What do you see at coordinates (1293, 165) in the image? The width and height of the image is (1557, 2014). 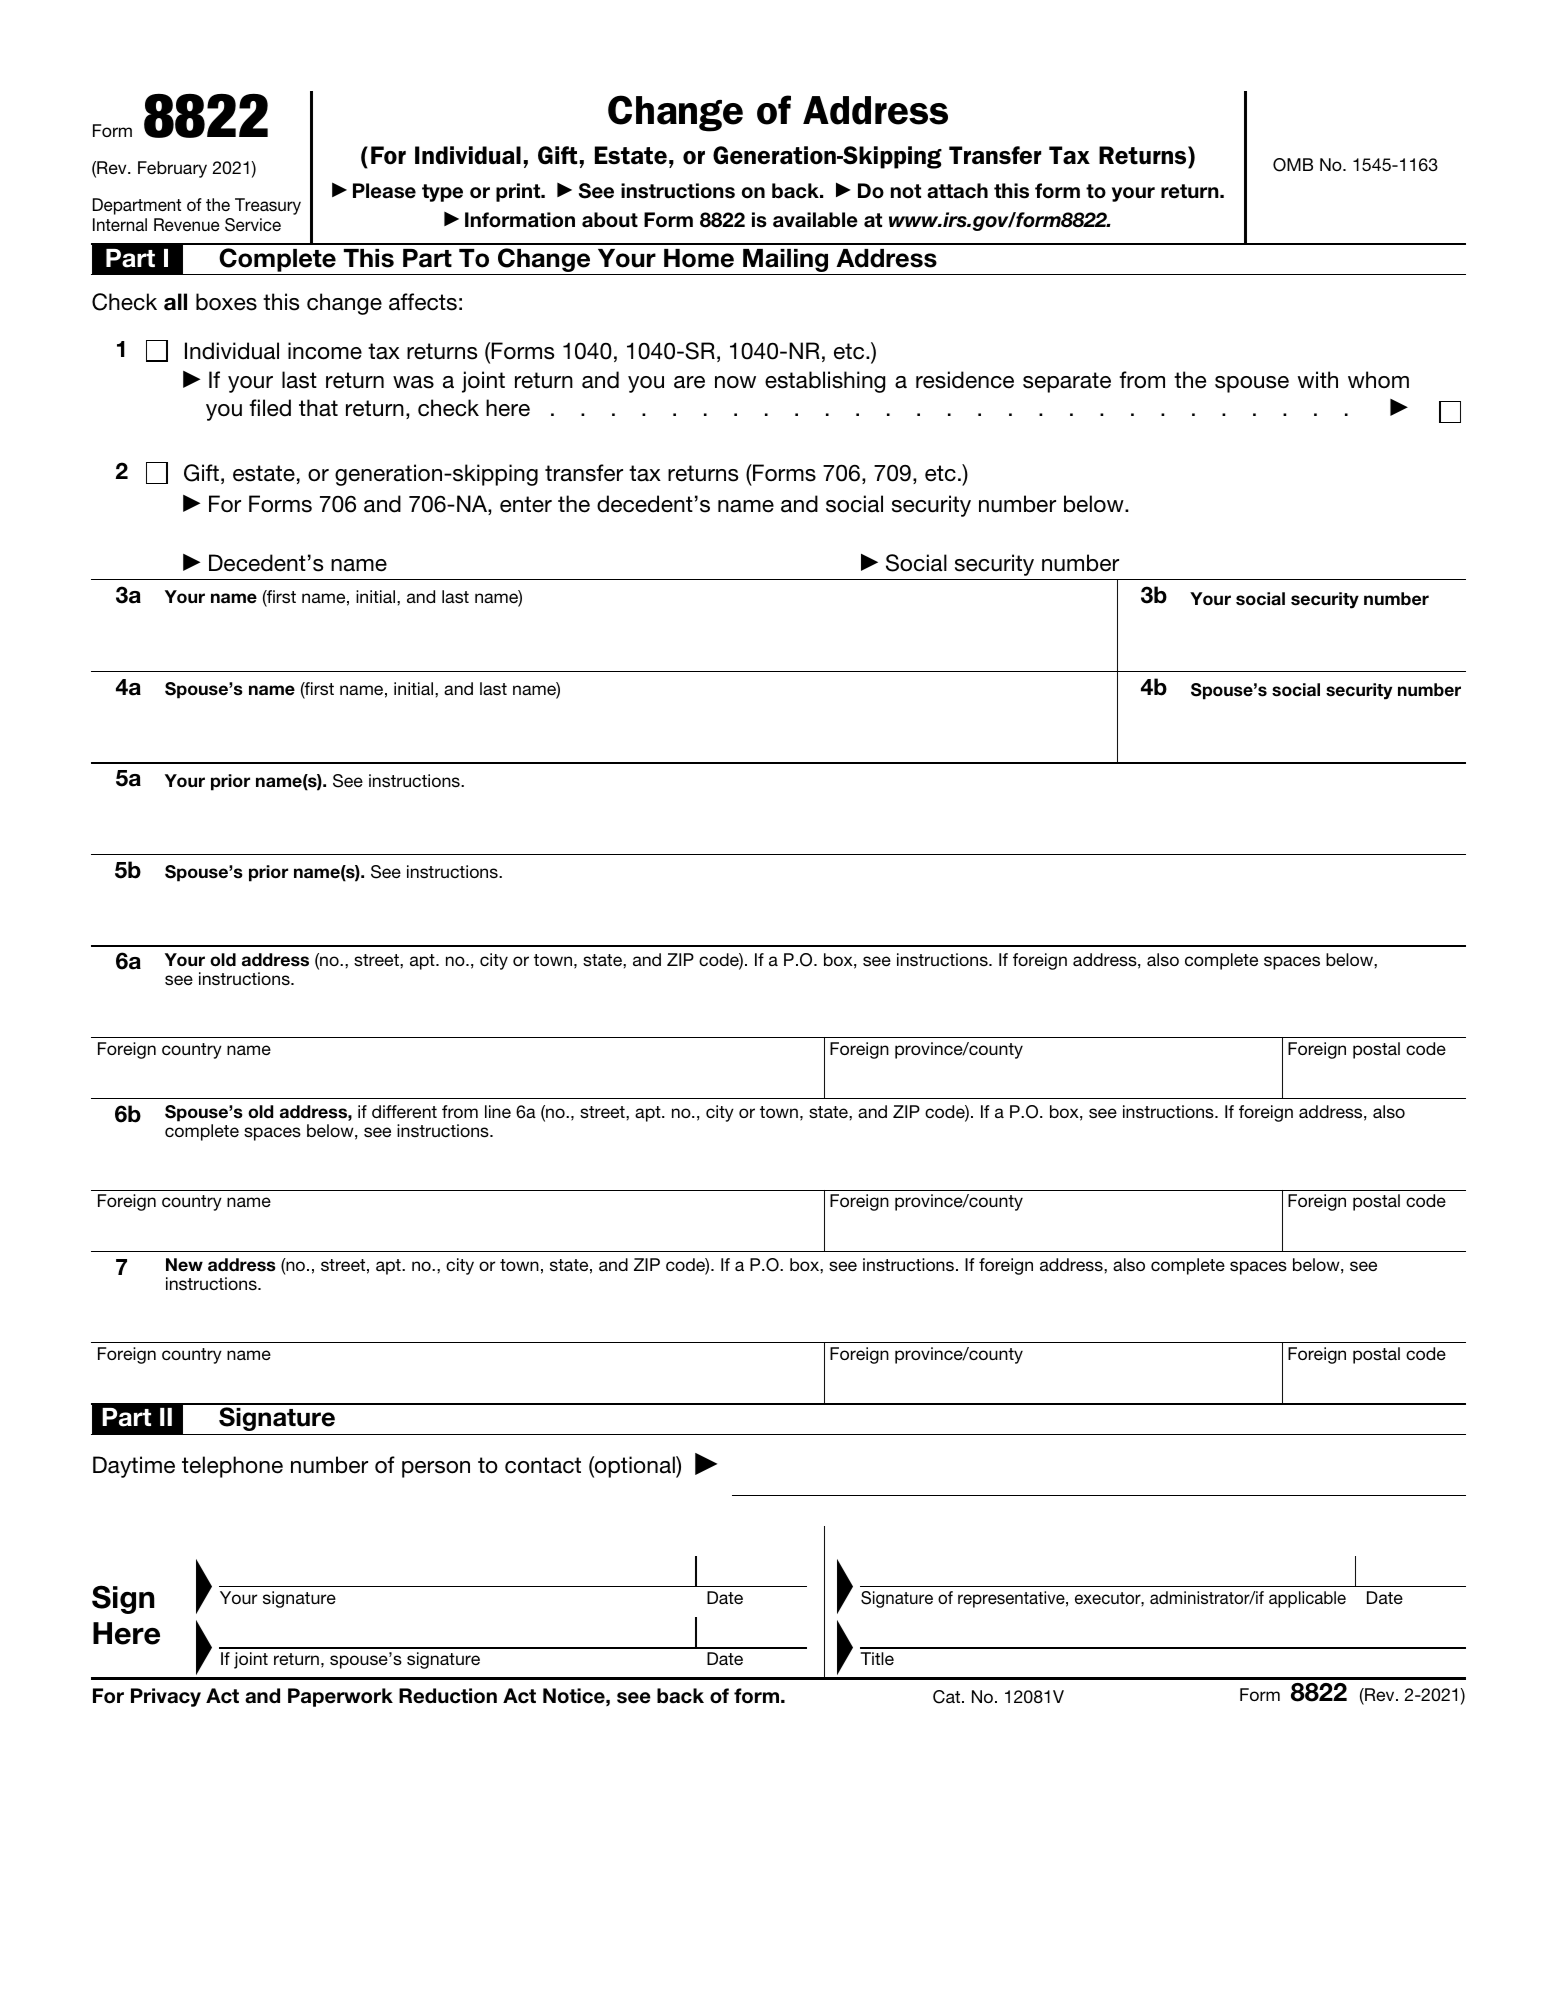 I see `OMB` at bounding box center [1293, 165].
